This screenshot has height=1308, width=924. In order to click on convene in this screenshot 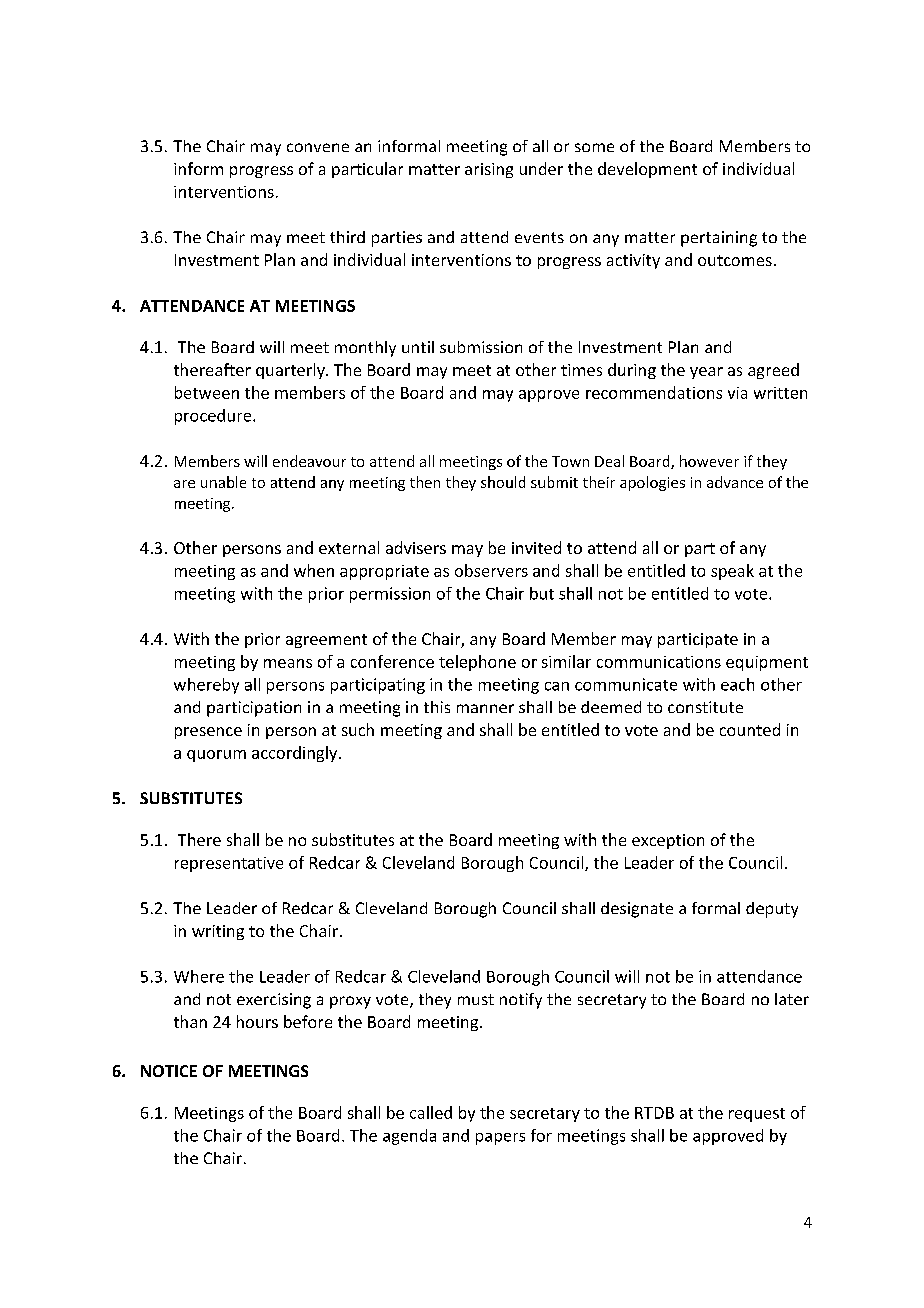, I will do `click(318, 147)`.
